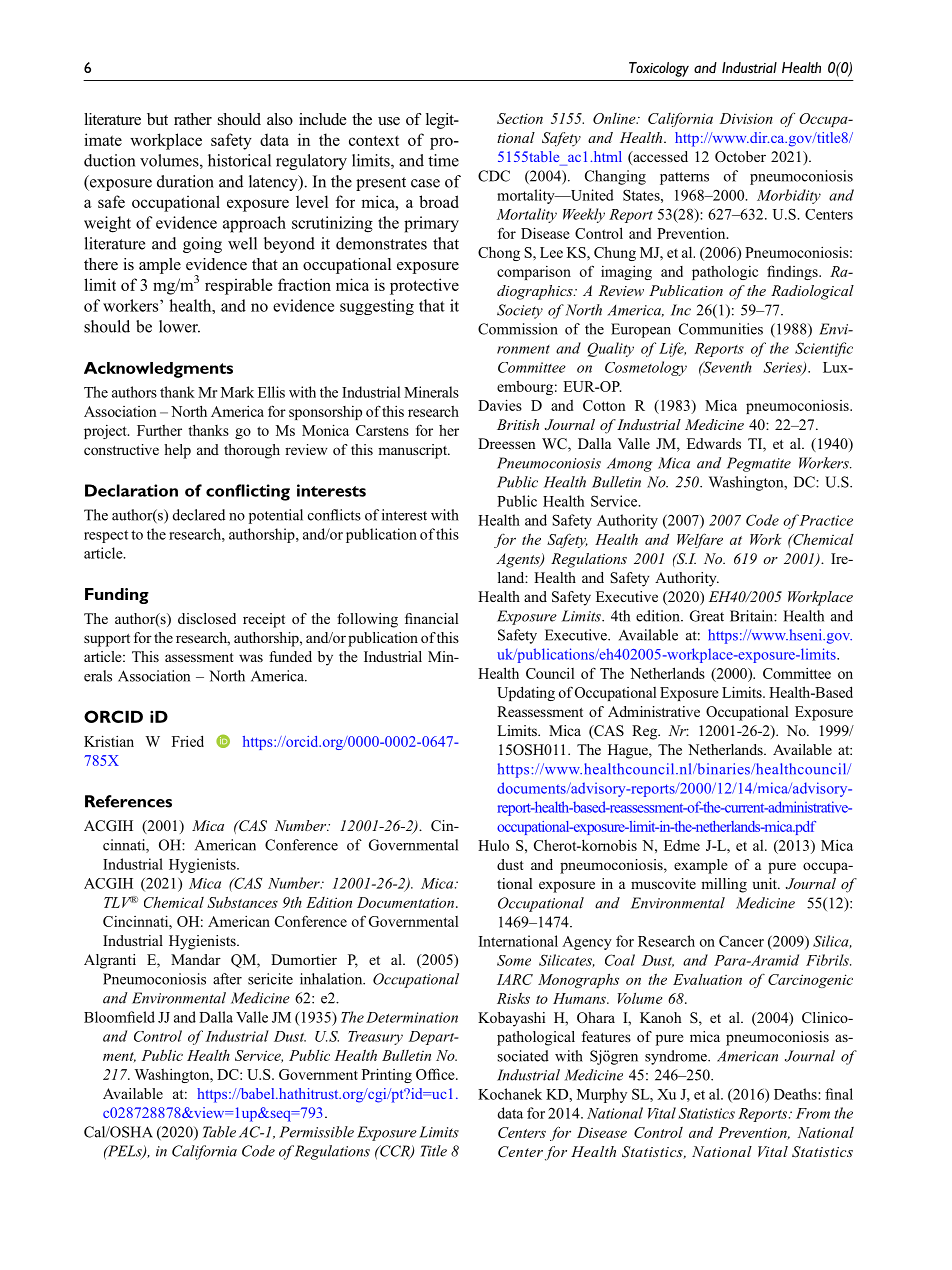 This image has height=1270, width=952. What do you see at coordinates (395, 1152) in the image?
I see `CCR` at bounding box center [395, 1152].
